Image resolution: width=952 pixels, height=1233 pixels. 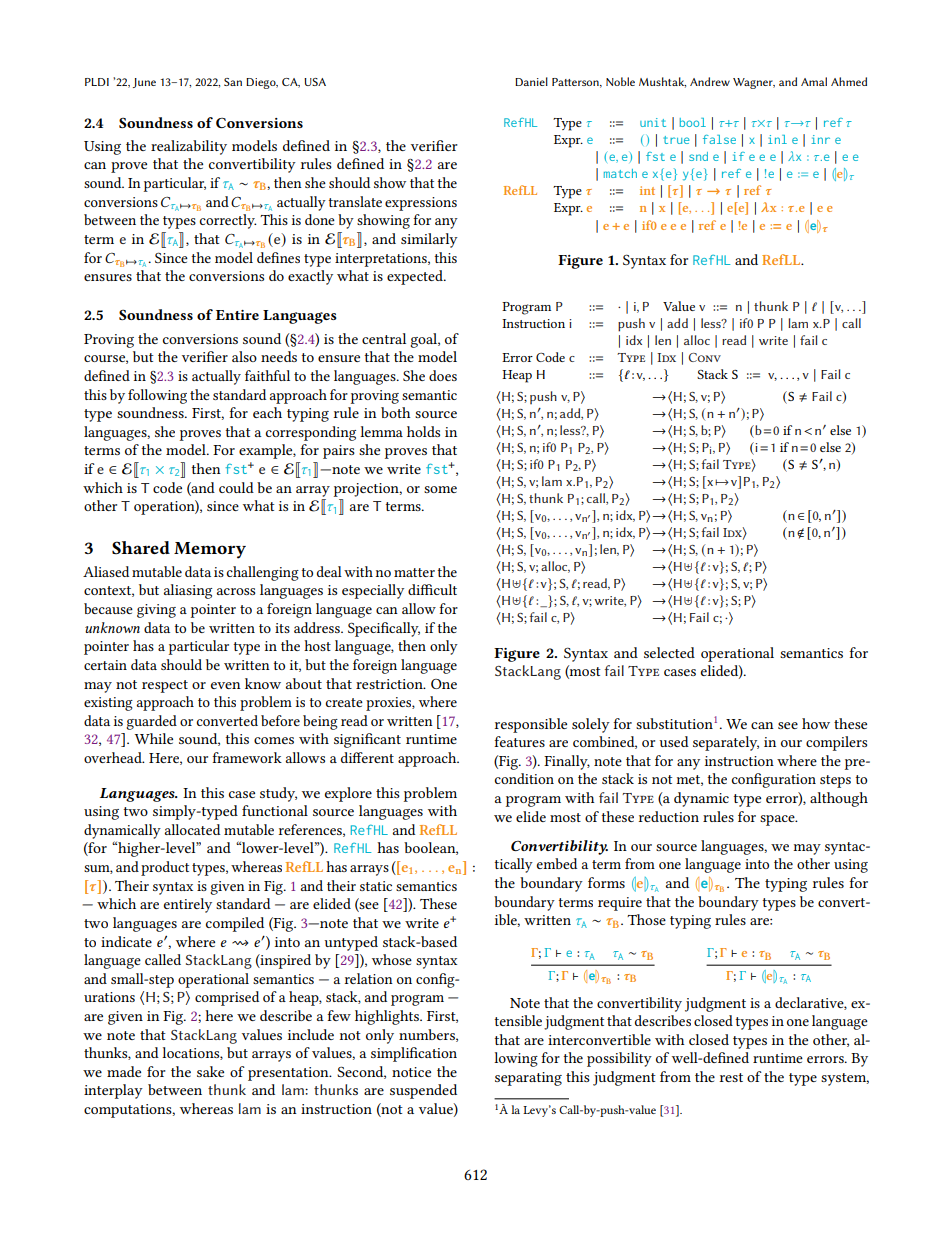 I want to click on does, so click(x=443, y=375).
